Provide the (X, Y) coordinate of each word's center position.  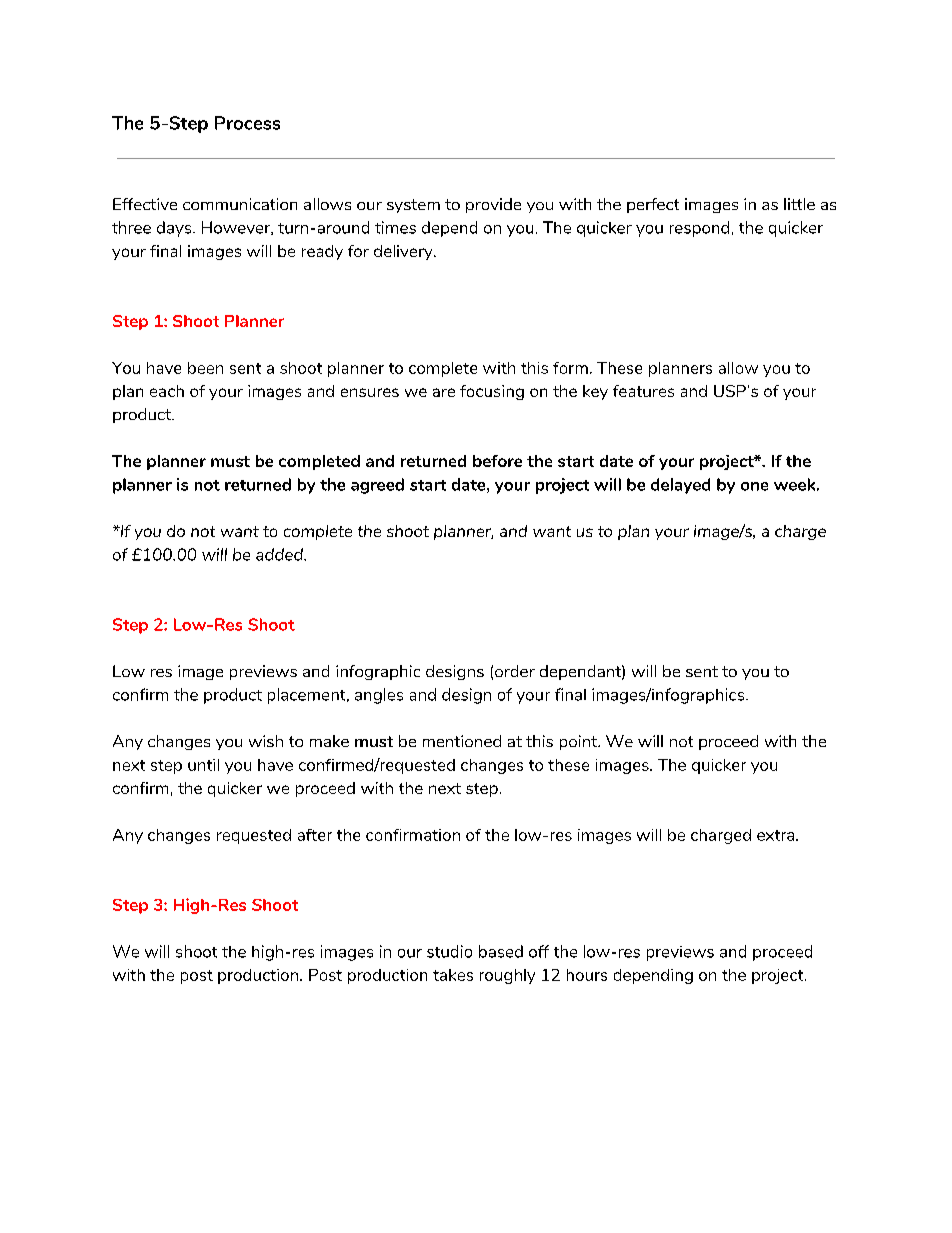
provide (493, 205)
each (167, 391)
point (580, 742)
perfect (653, 205)
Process (247, 123)
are (444, 392)
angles (379, 696)
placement (308, 696)
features (643, 391)
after (315, 835)
